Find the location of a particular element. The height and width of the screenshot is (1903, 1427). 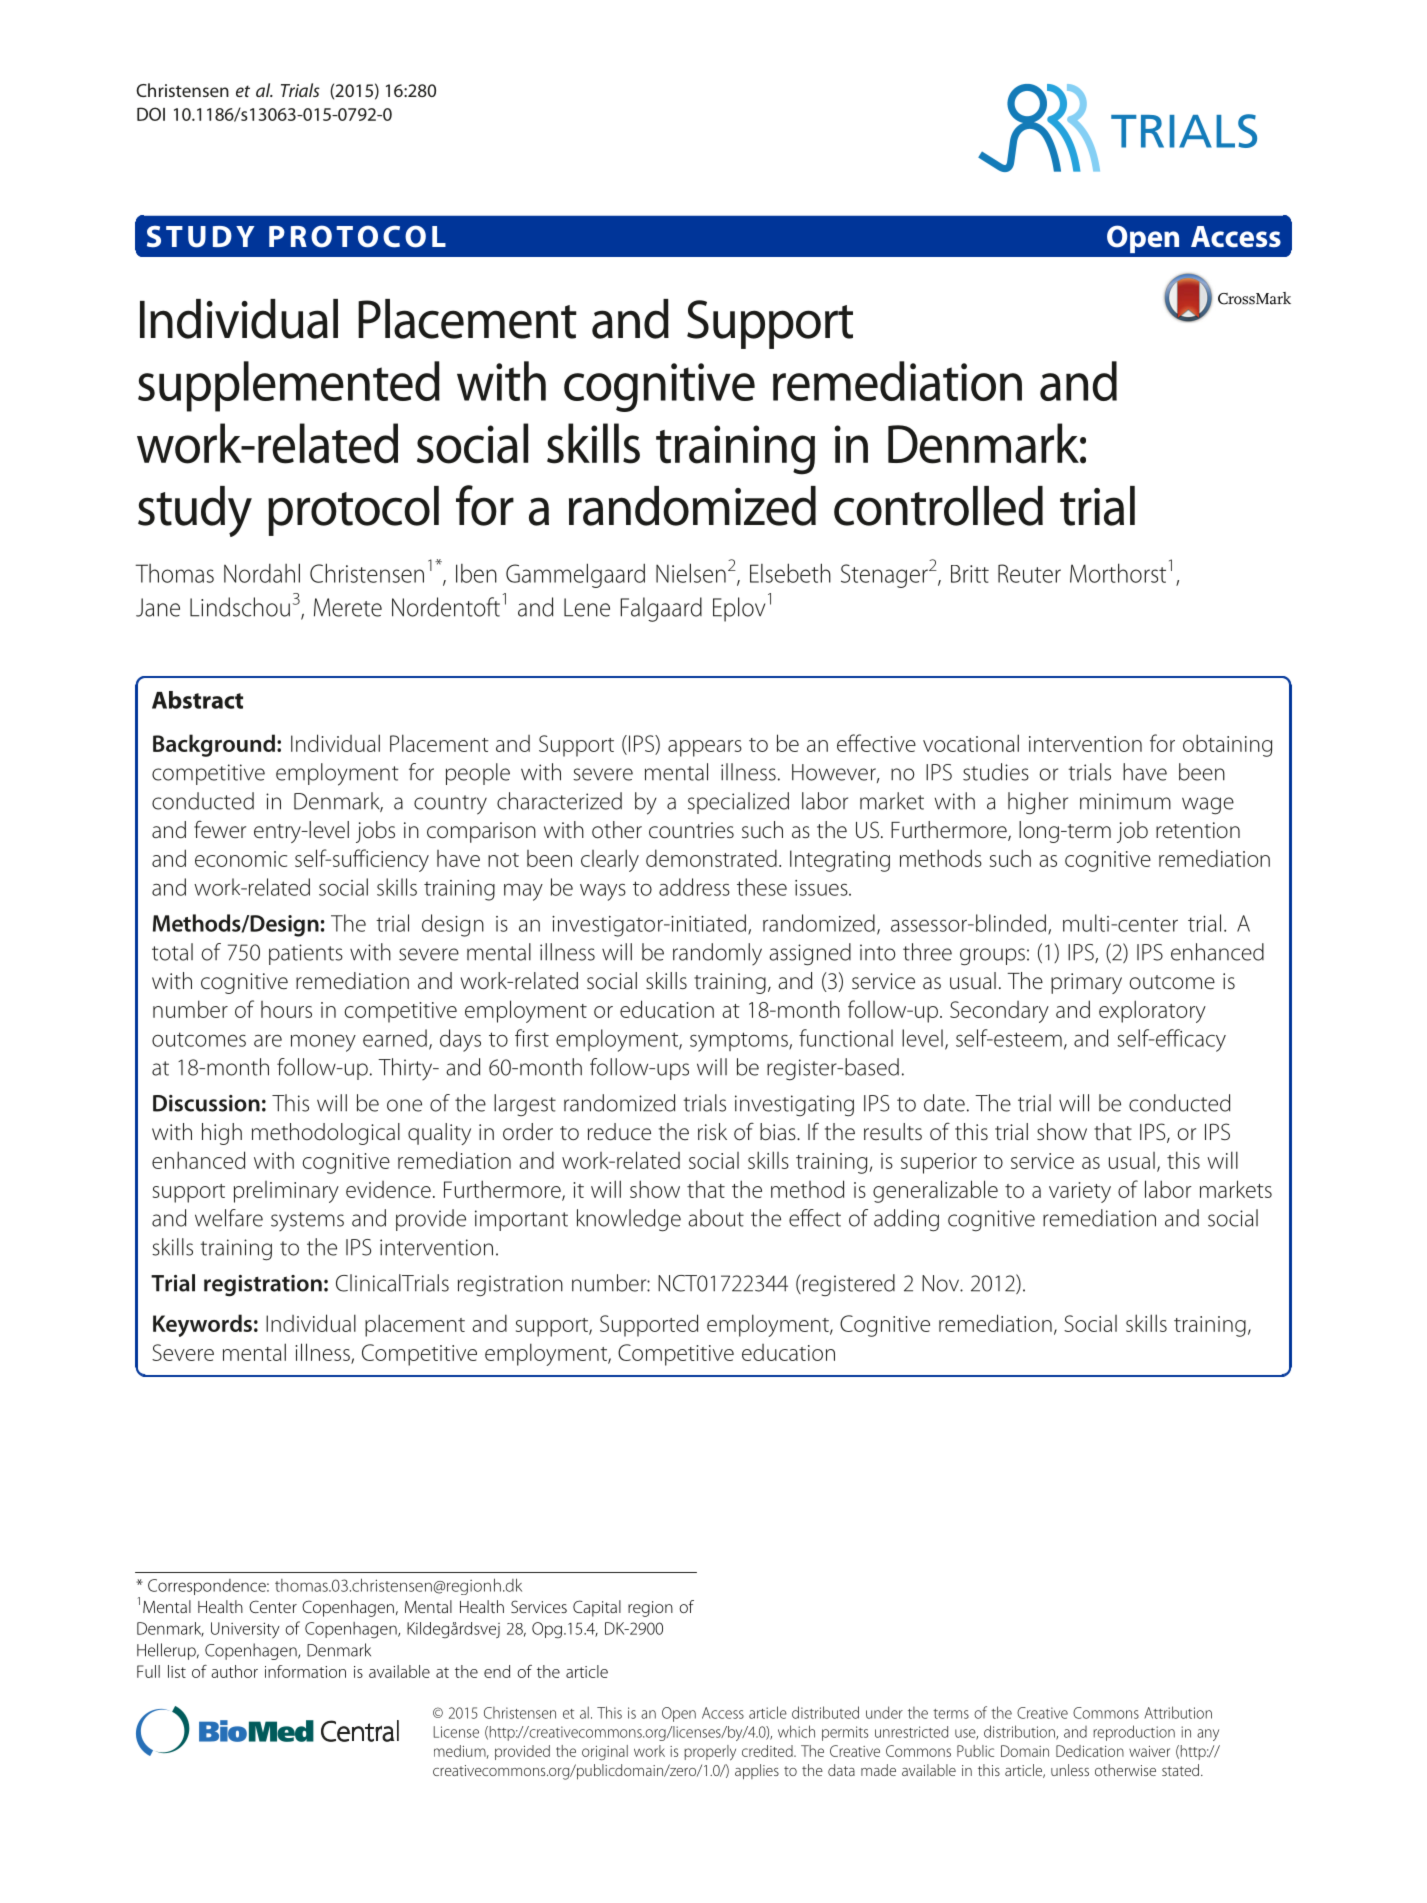

about is located at coordinates (716, 1218).
